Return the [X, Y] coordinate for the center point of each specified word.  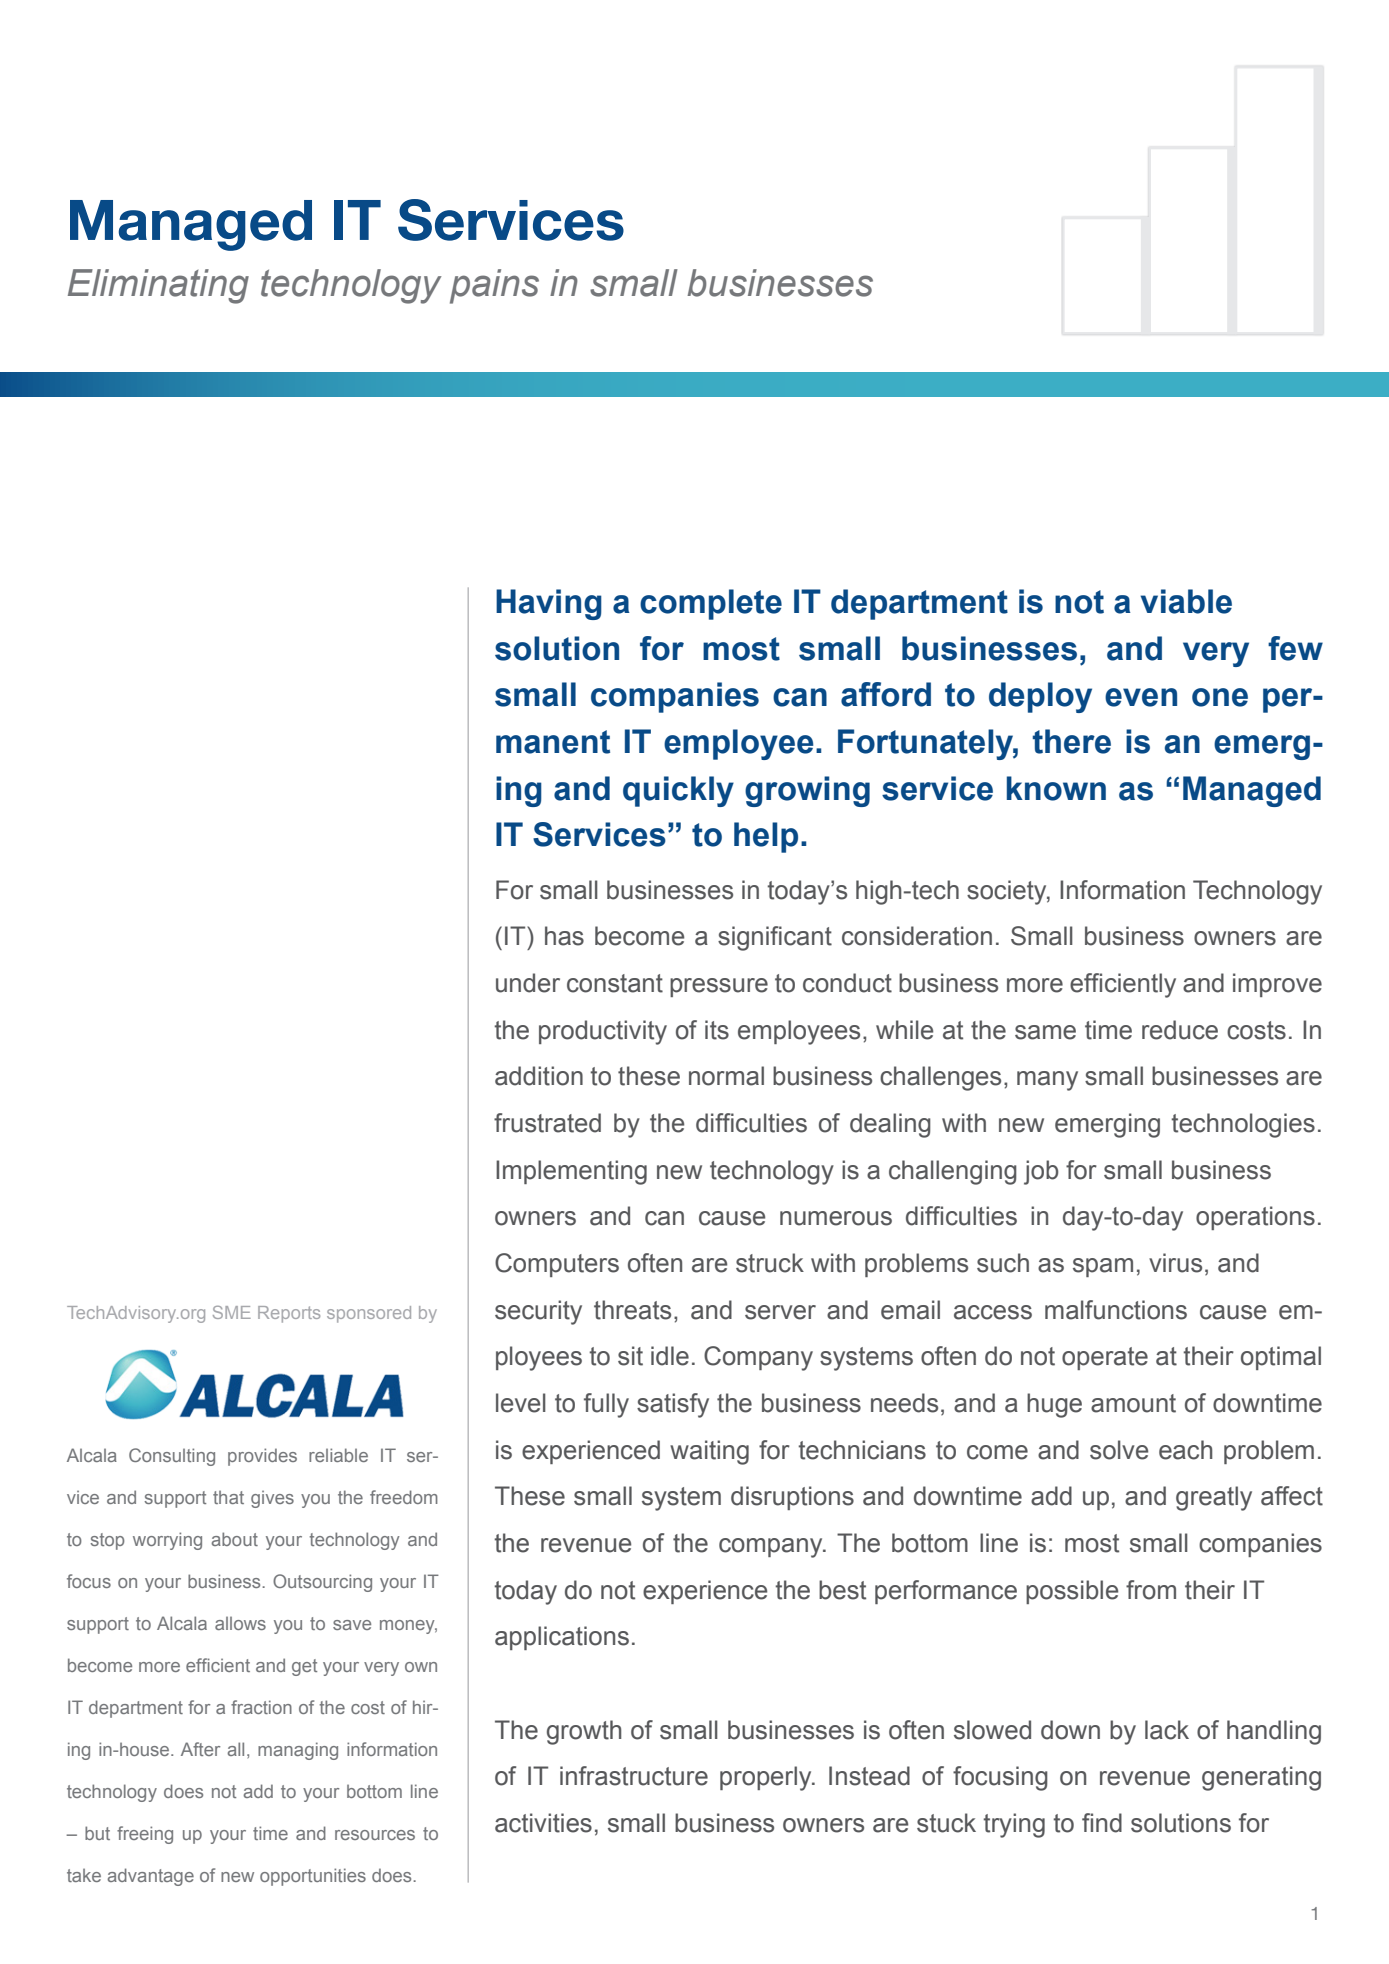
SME [232, 1312]
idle [670, 1356]
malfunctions [1116, 1310]
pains [494, 286]
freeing [145, 1835]
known [1056, 788]
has [564, 936]
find [1102, 1823]
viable [1186, 601]
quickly [678, 791]
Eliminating [158, 286]
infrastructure [634, 1776]
